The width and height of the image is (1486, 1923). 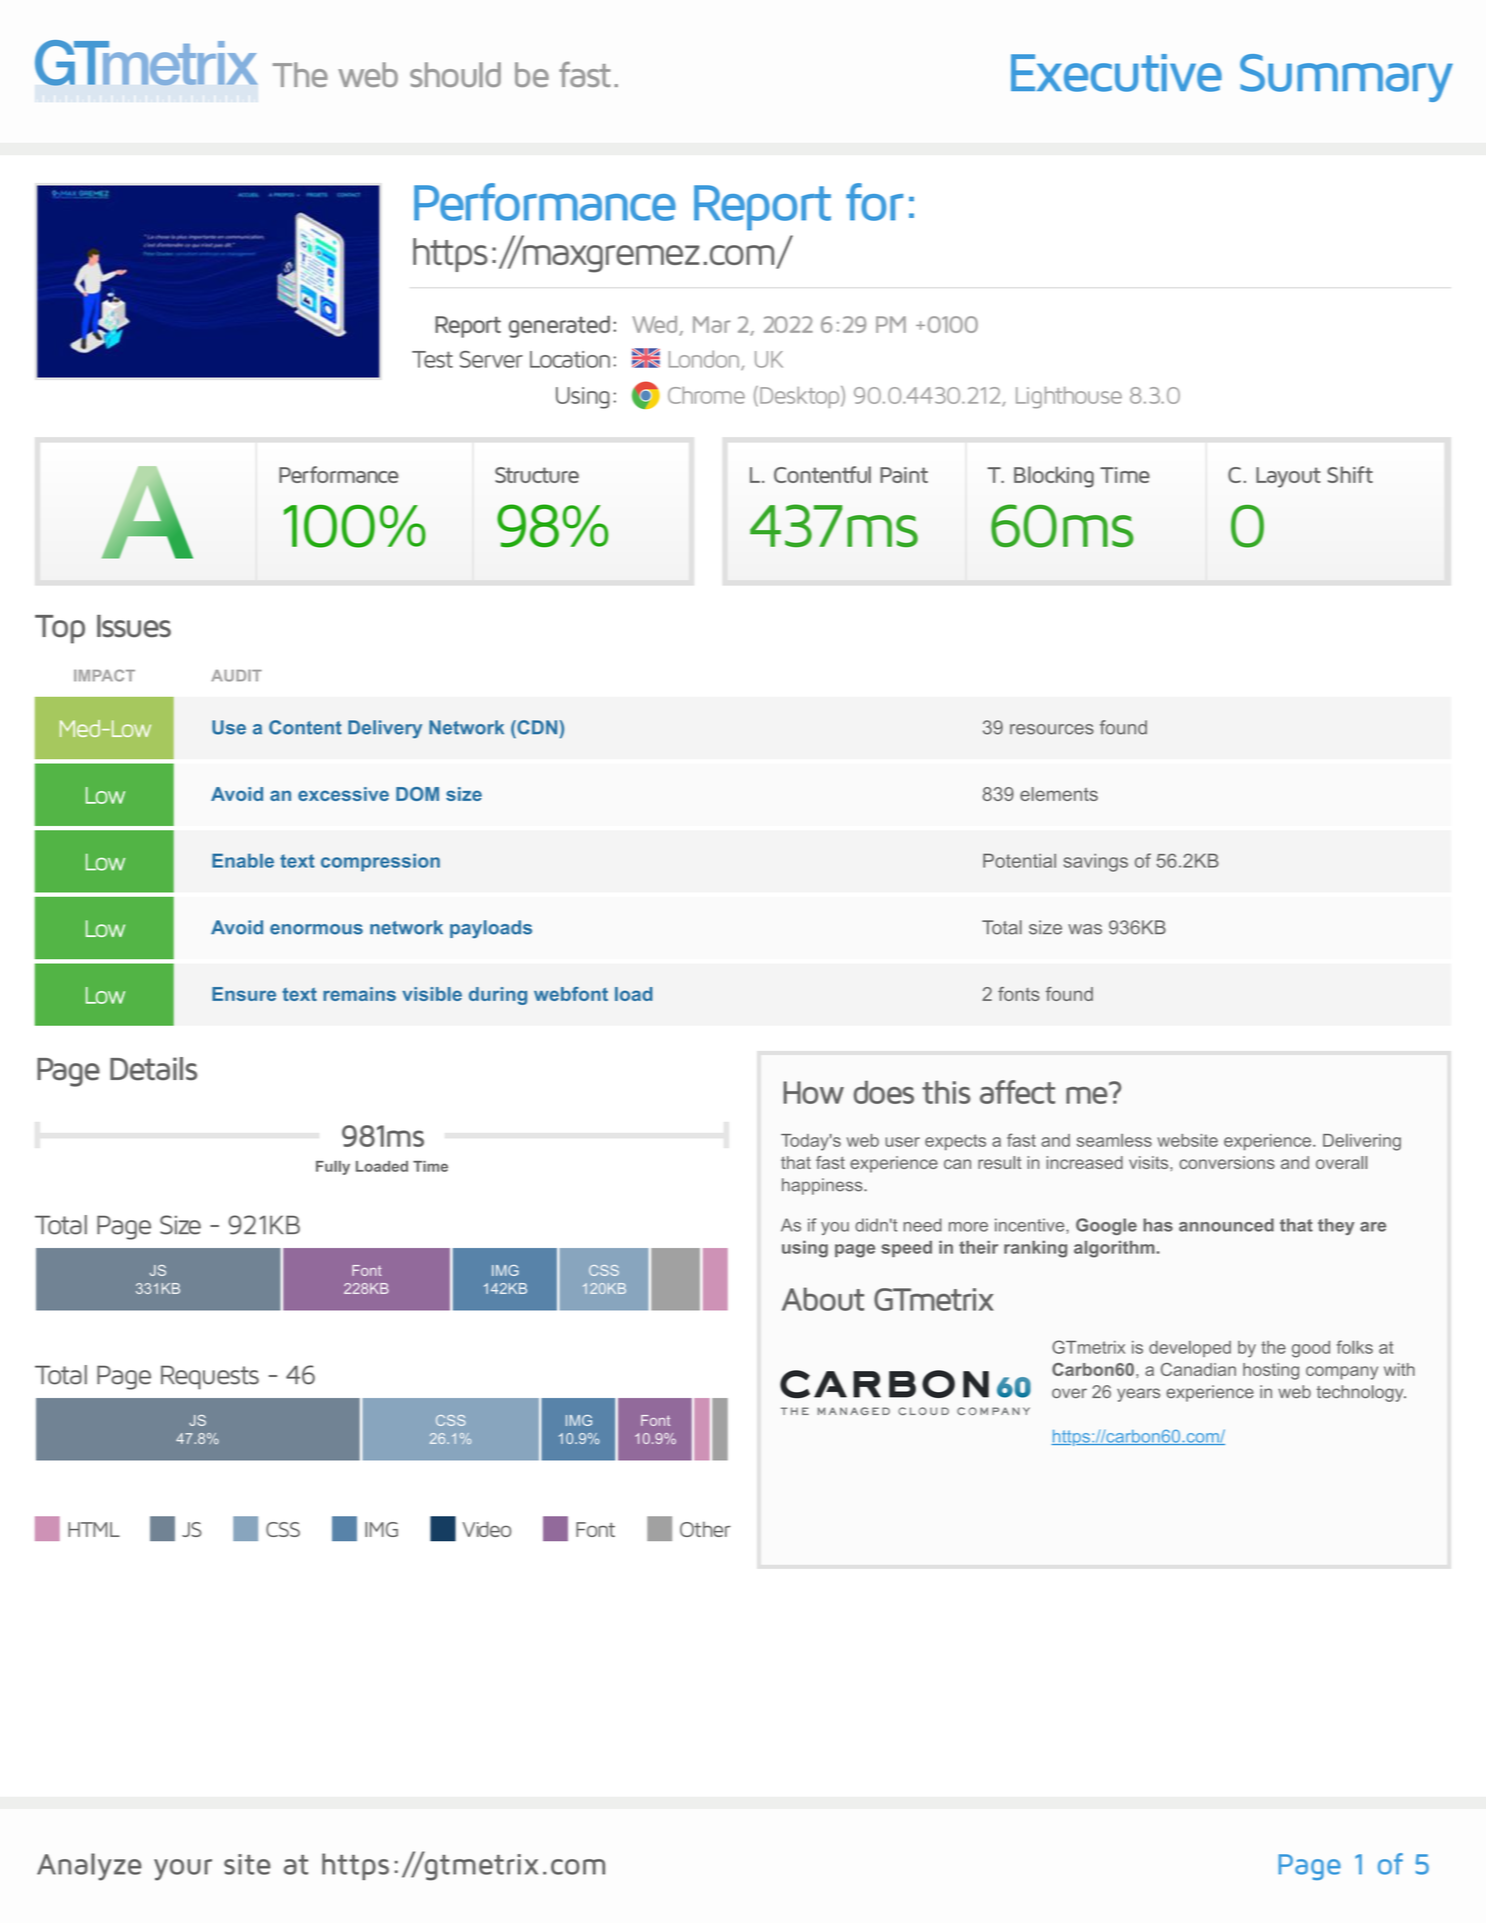 What do you see at coordinates (656, 326) in the image?
I see `Wed` at bounding box center [656, 326].
